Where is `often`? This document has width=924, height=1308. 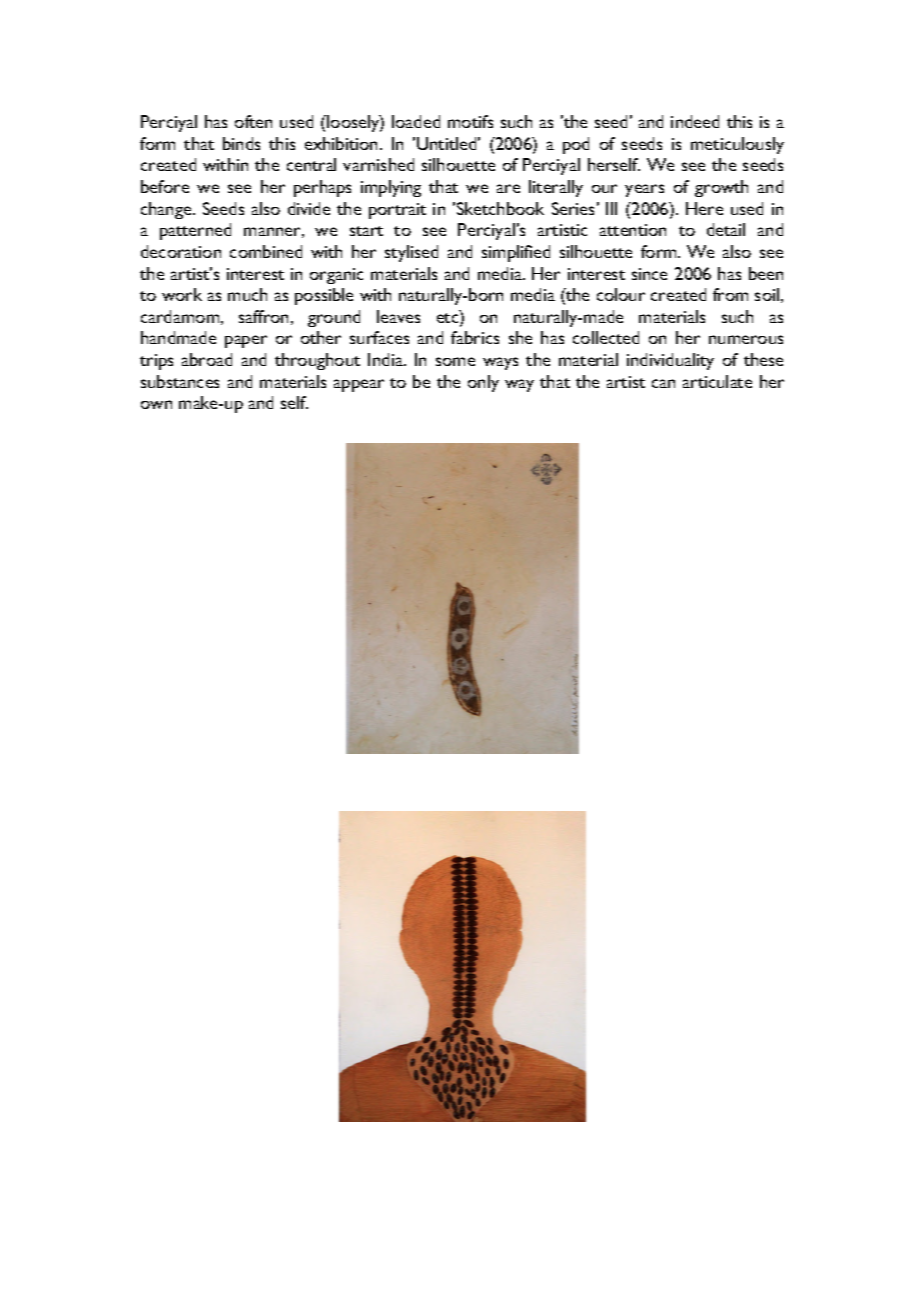 often is located at coordinates (253, 121).
